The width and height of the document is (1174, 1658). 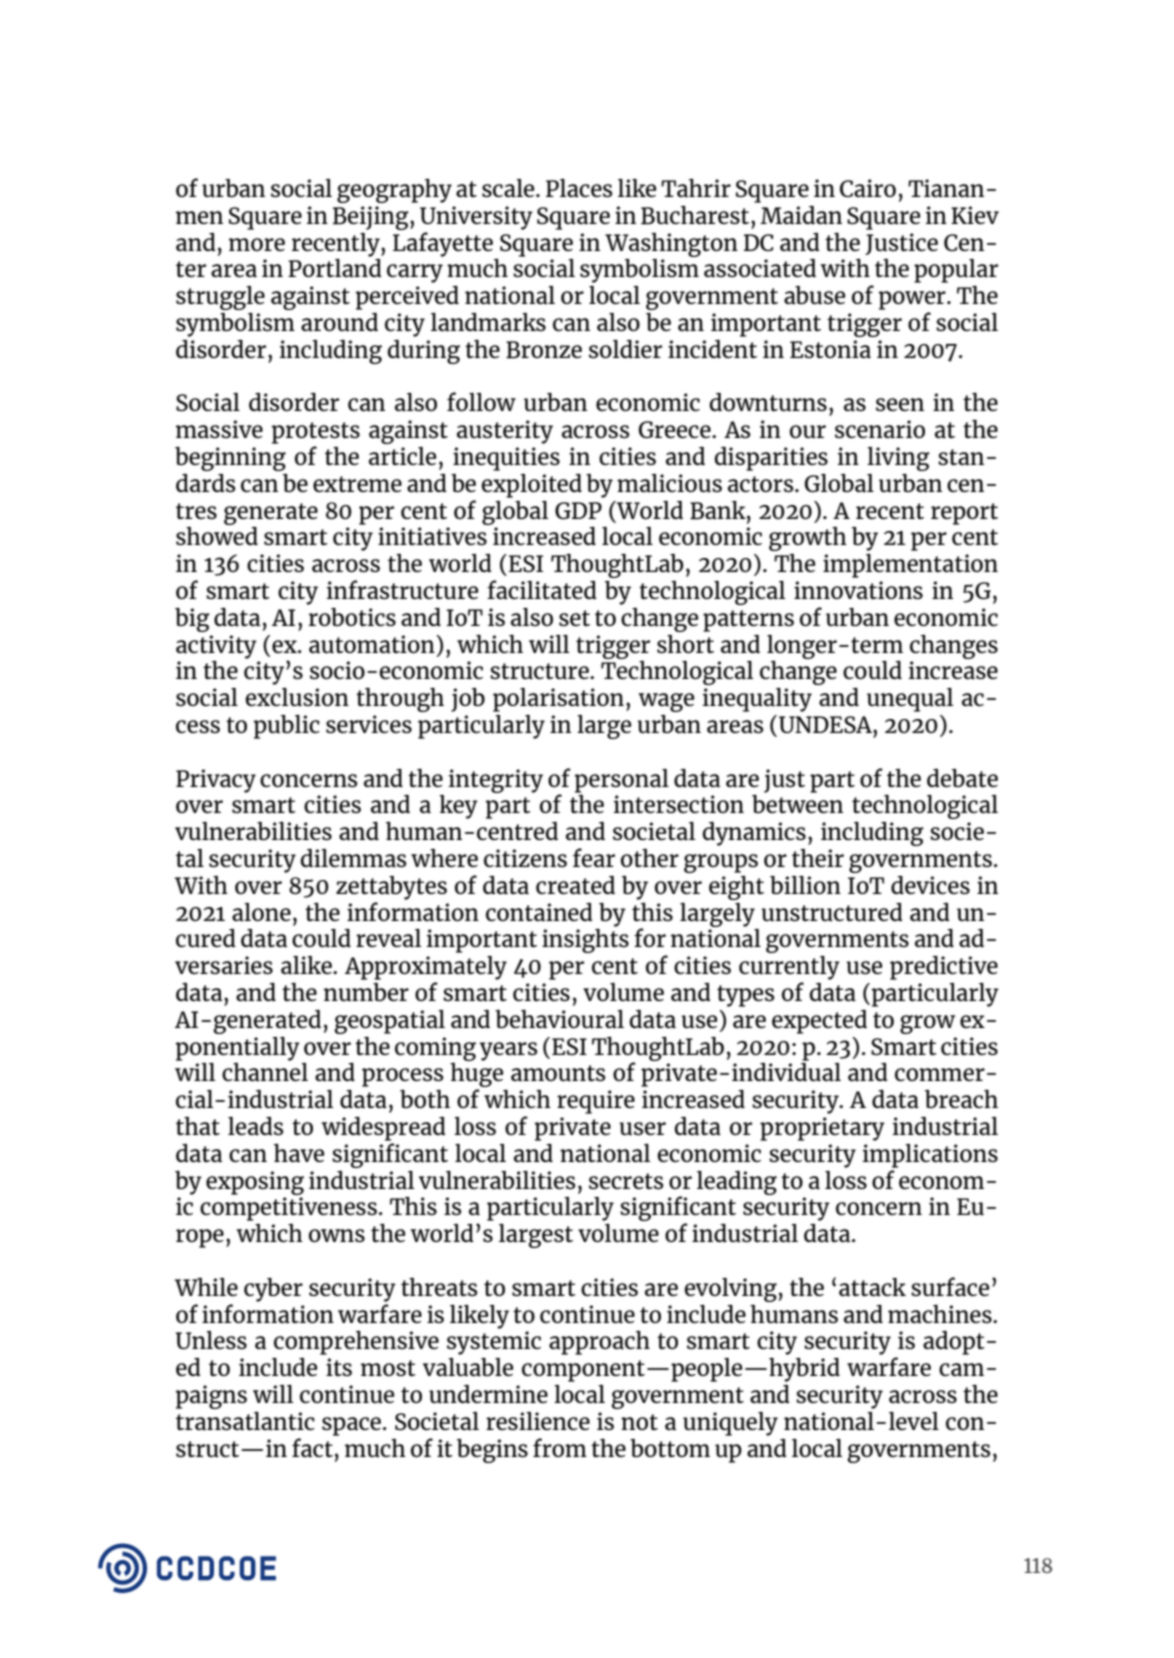 I want to click on transatlantic, so click(x=245, y=1421).
